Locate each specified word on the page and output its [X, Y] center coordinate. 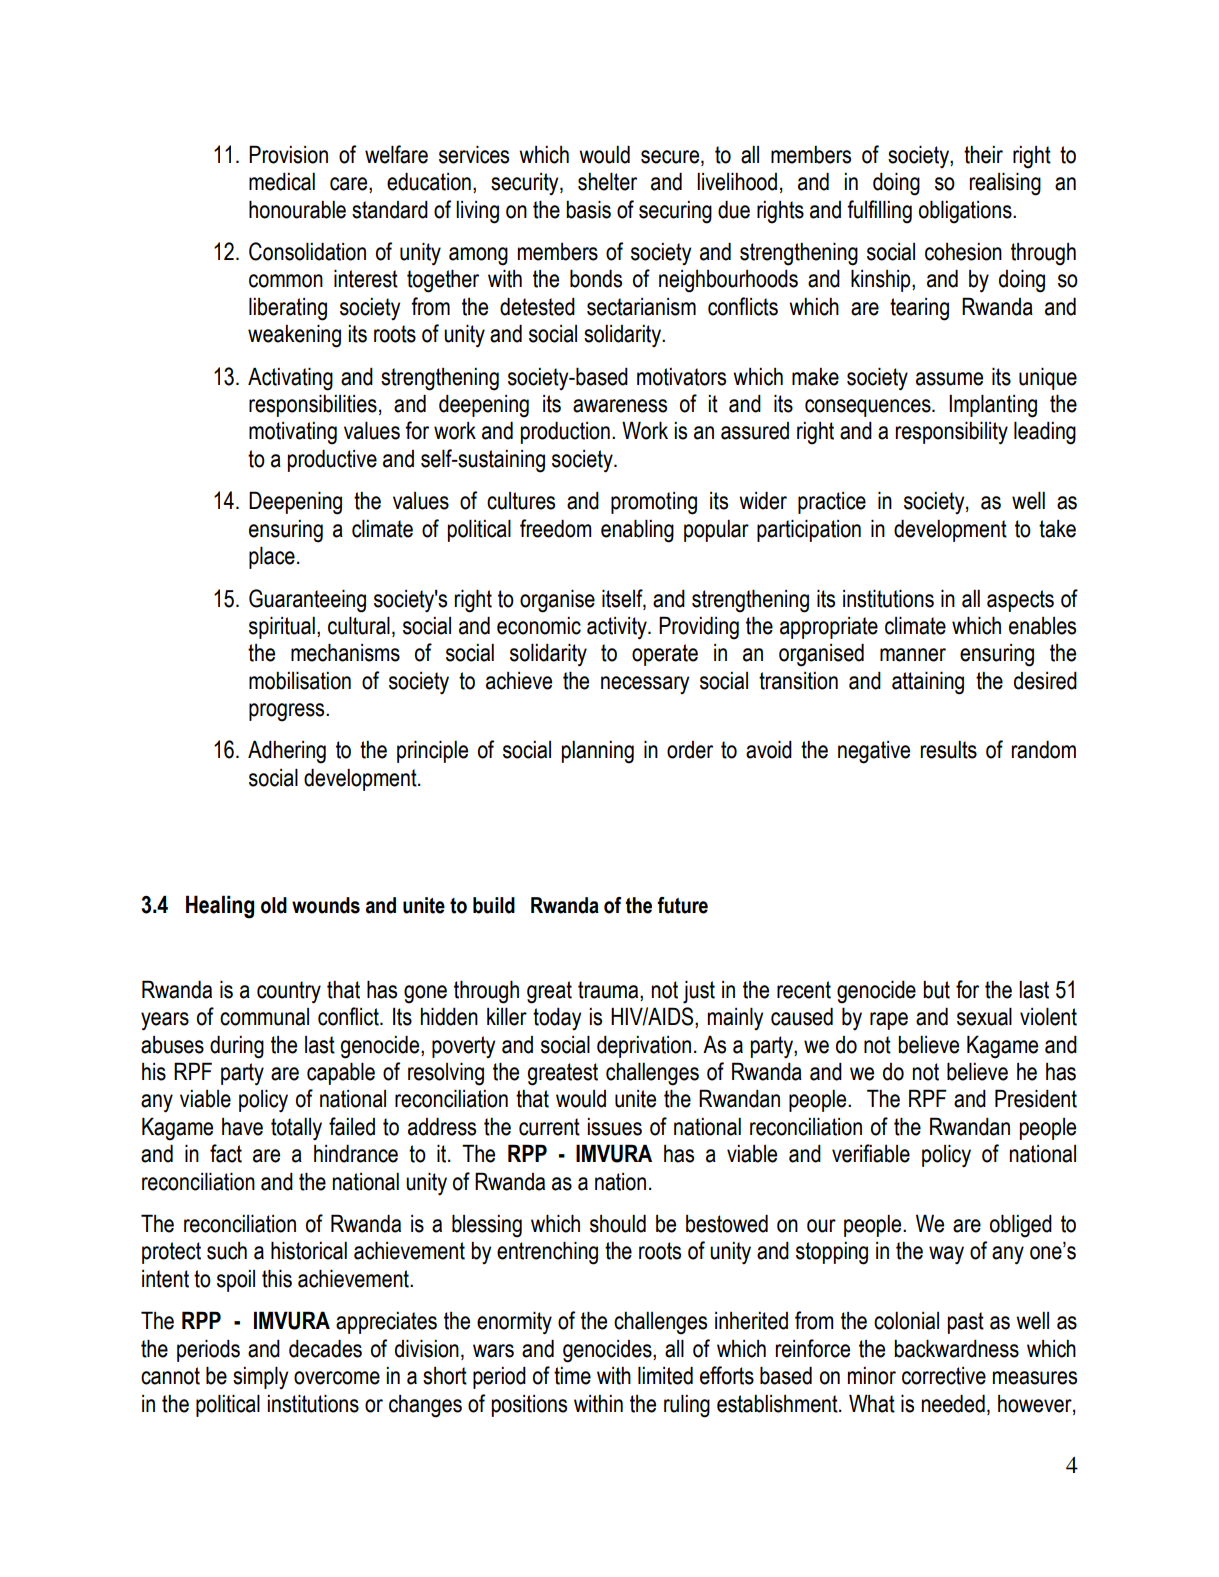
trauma [609, 990]
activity [618, 628]
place [272, 557]
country [289, 992]
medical [282, 182]
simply [260, 1377]
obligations [966, 212]
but [936, 990]
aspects [1020, 601]
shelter [607, 181]
